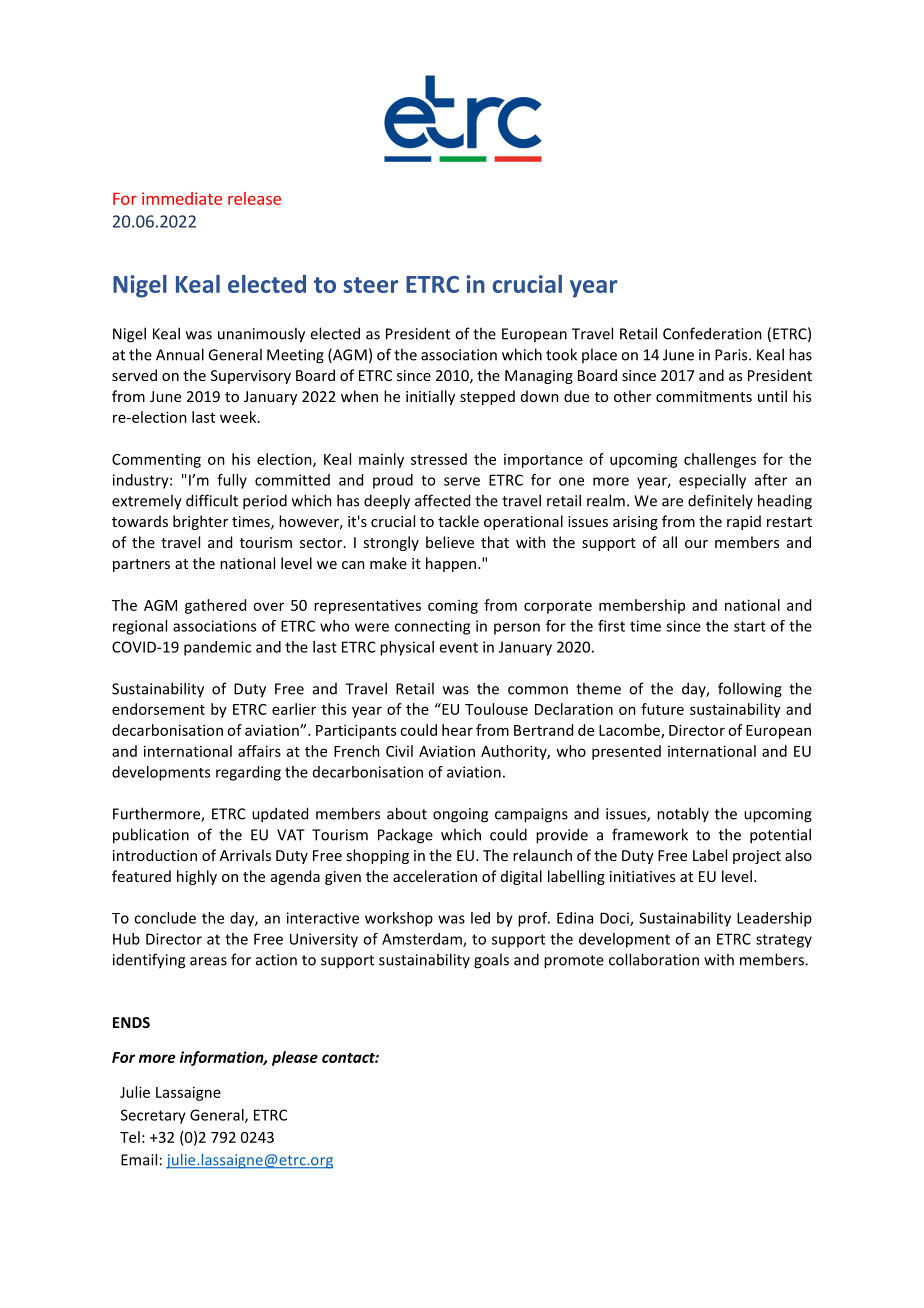 The image size is (924, 1308). What do you see at coordinates (153, 1116) in the screenshot?
I see `Secretary` at bounding box center [153, 1116].
